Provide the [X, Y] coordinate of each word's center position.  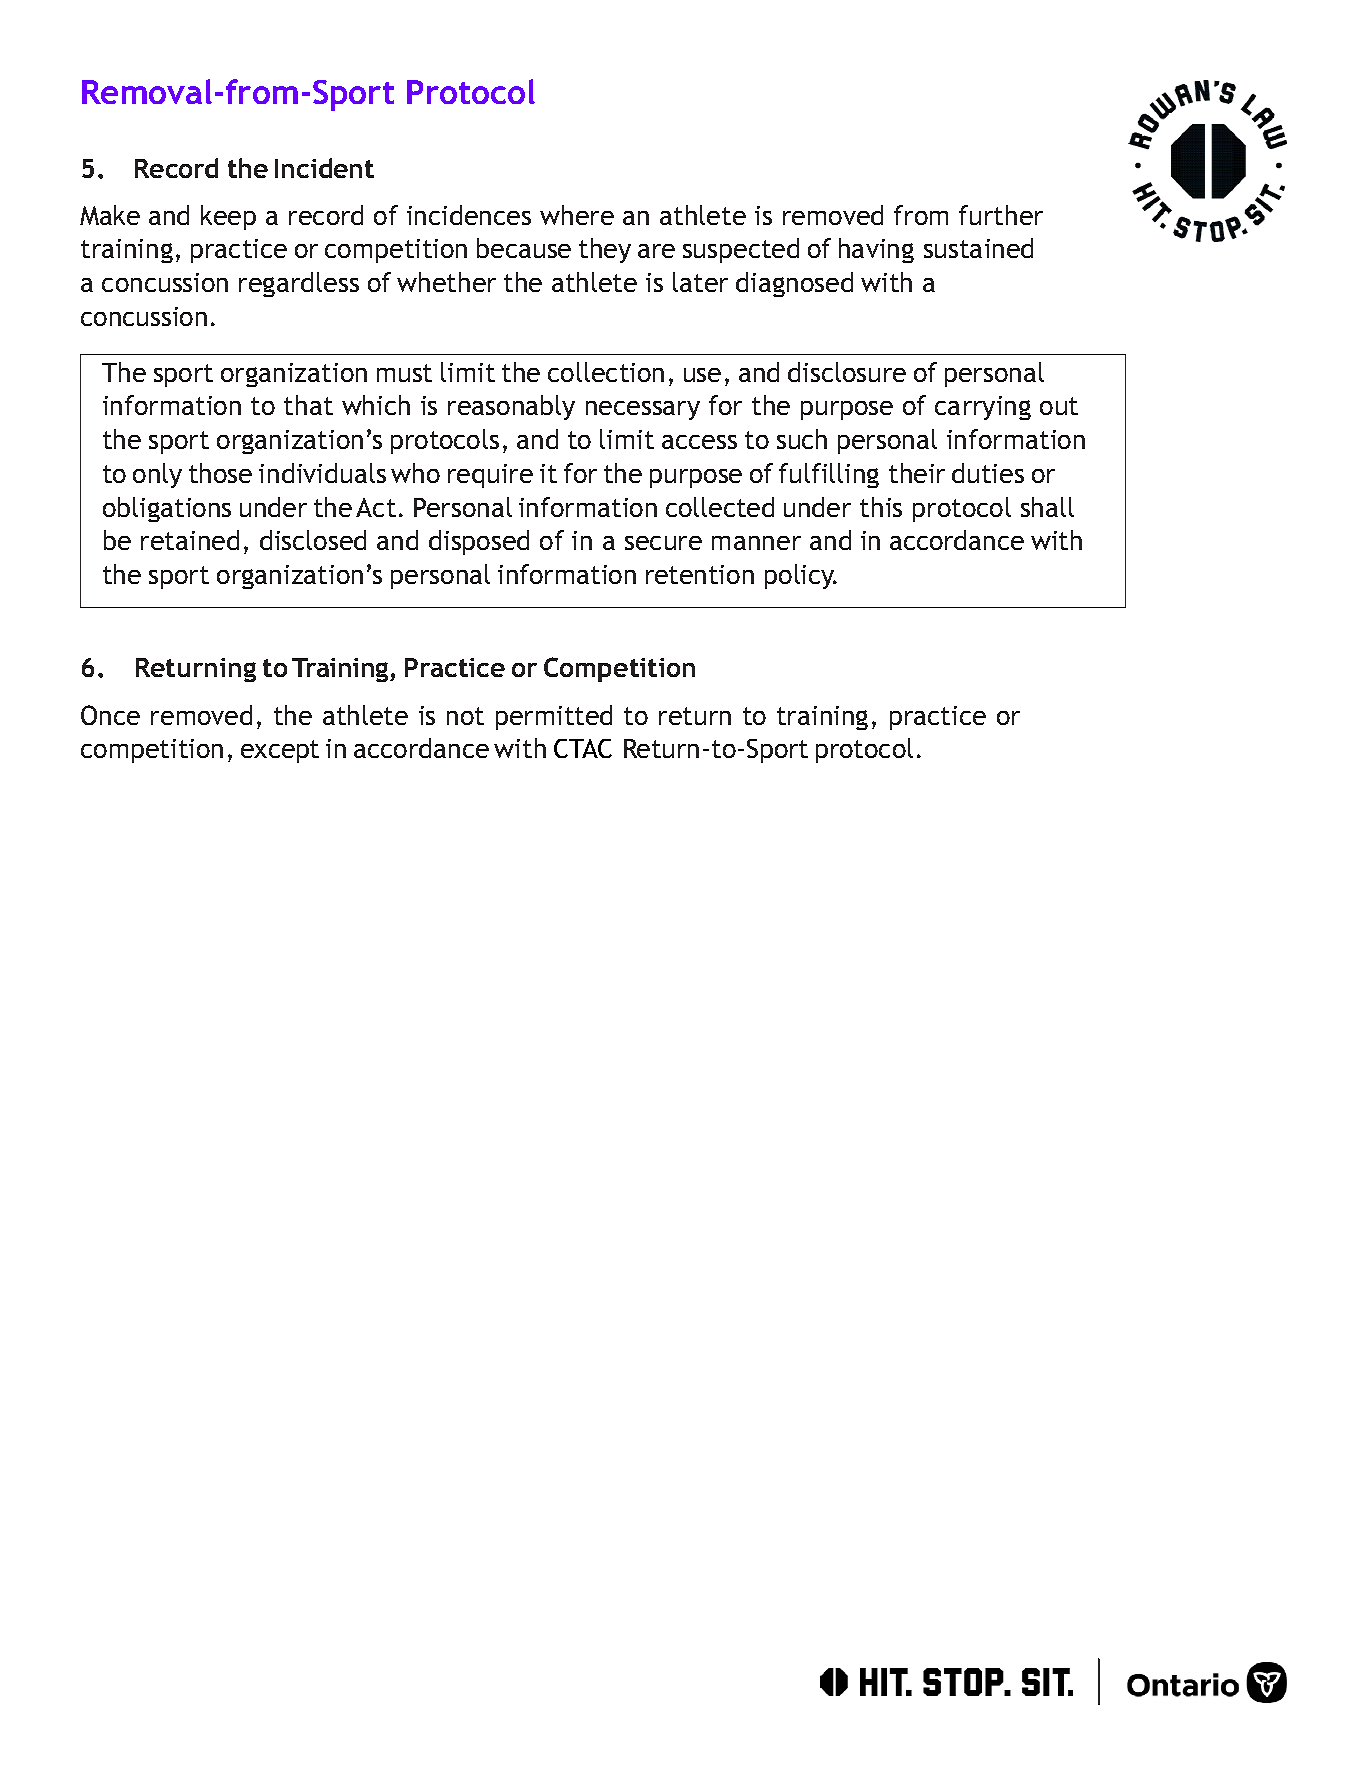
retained [190, 540]
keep [228, 217]
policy [801, 576]
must [404, 373]
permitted [554, 717]
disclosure [847, 372]
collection [606, 372]
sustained [978, 248]
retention [700, 574]
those [220, 473]
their [917, 473]
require [490, 476]
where [577, 215]
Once [110, 715]
